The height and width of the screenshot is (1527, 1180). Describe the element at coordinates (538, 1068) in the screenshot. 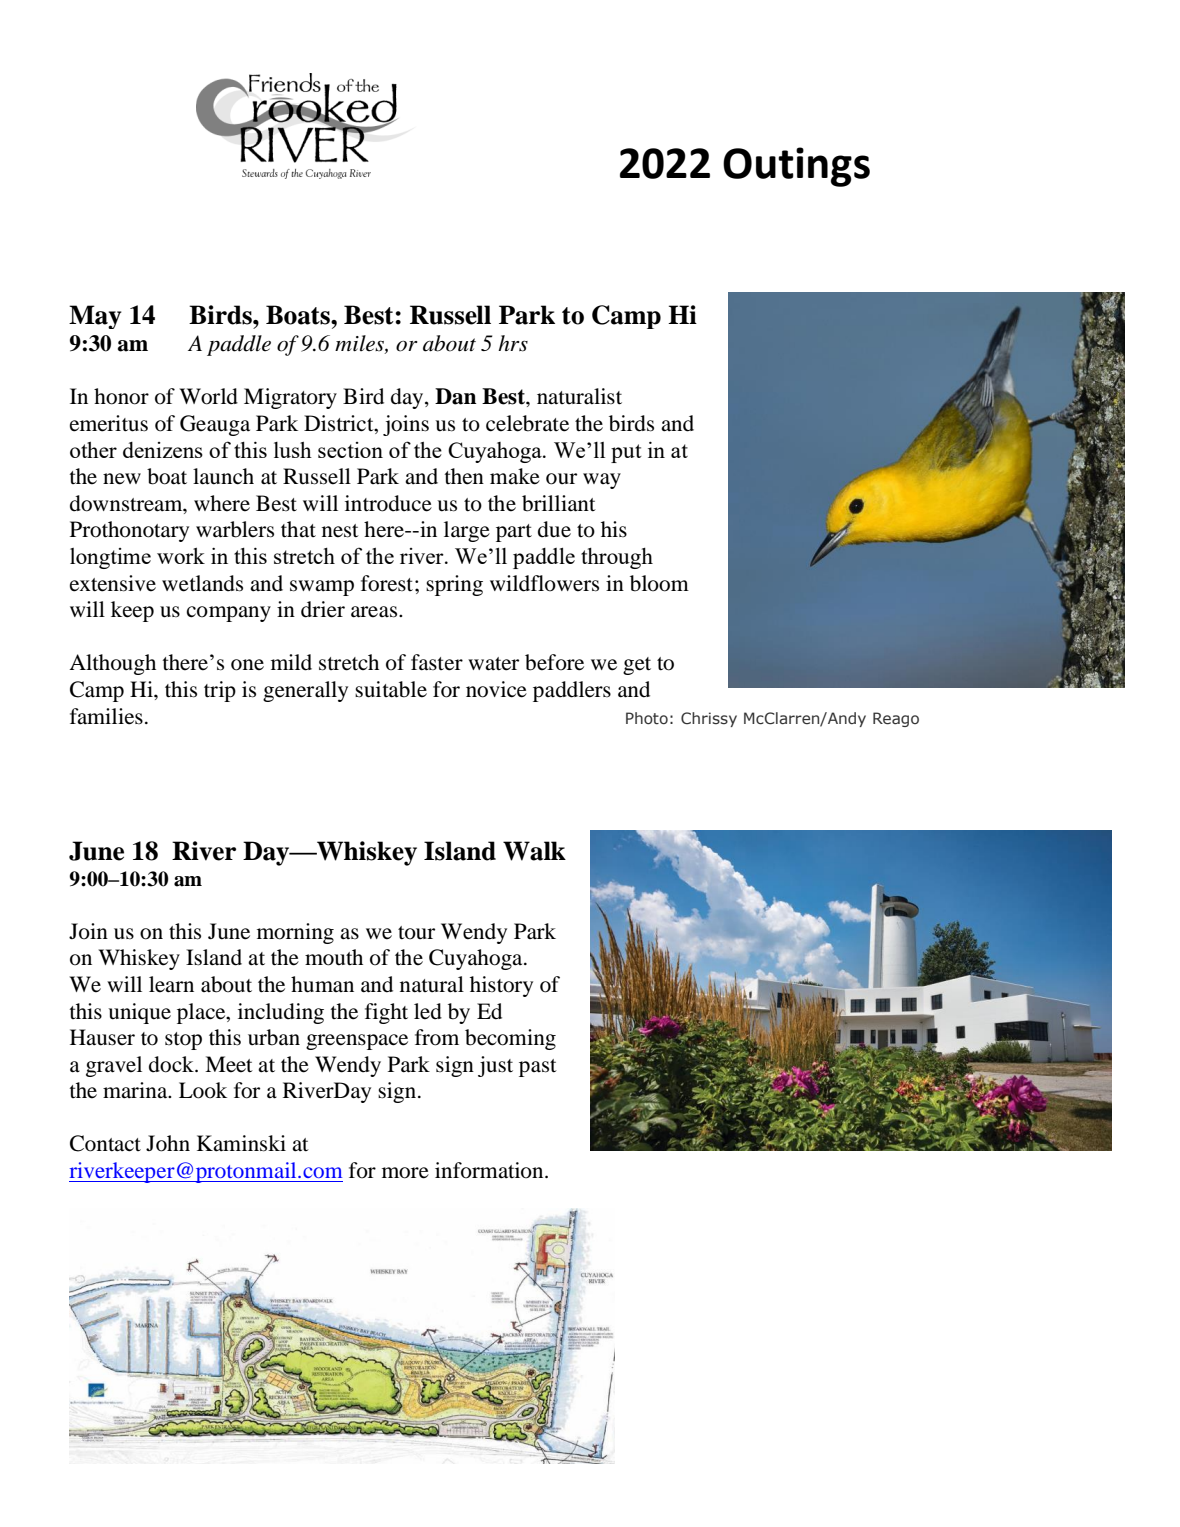

I see `past` at that location.
